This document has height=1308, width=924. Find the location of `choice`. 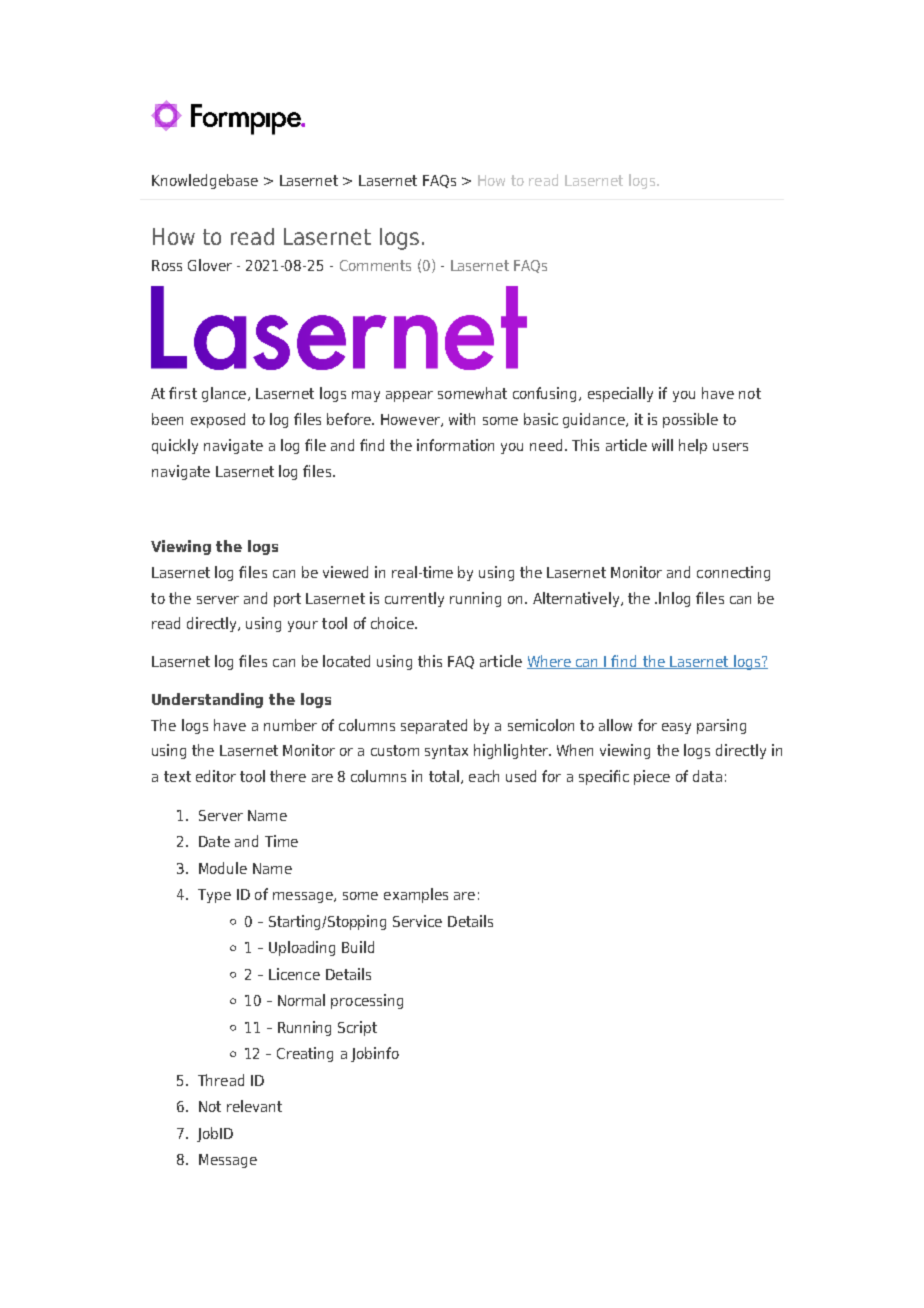

choice is located at coordinates (393, 623).
